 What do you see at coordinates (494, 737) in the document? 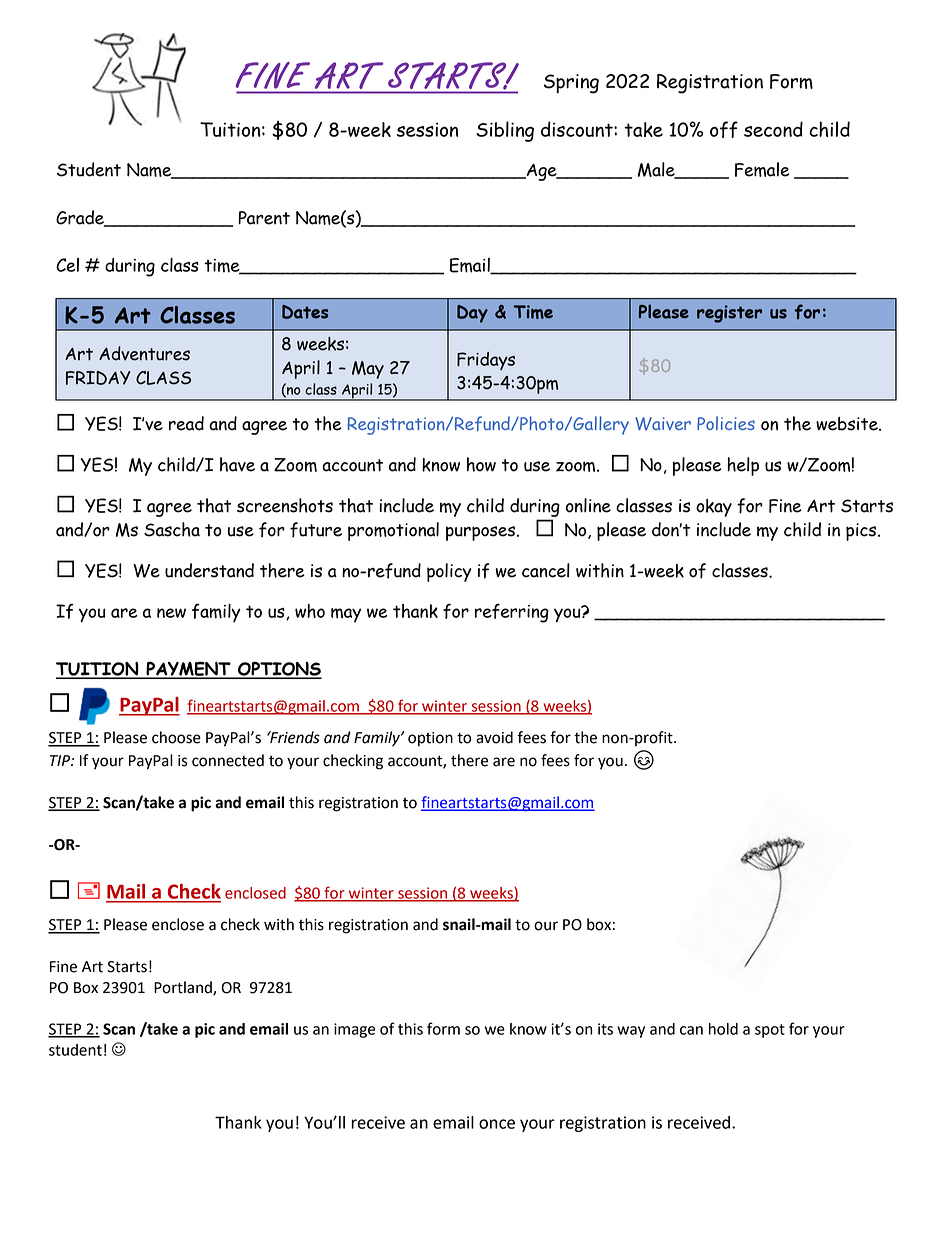
I see `avoid` at bounding box center [494, 737].
